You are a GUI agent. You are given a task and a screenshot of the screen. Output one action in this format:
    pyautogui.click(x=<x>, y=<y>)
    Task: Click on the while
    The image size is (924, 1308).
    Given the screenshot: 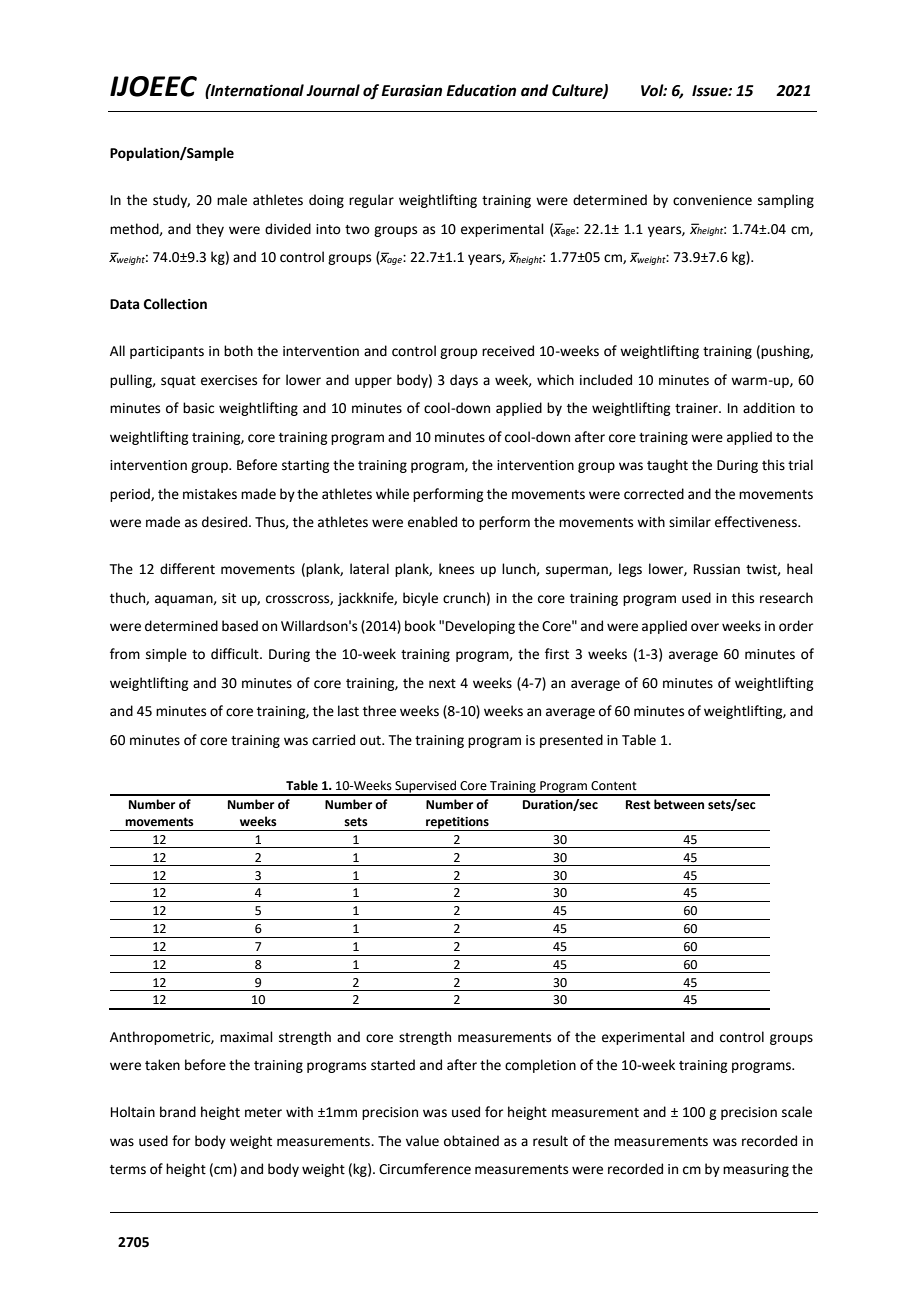 What is the action you would take?
    pyautogui.click(x=392, y=494)
